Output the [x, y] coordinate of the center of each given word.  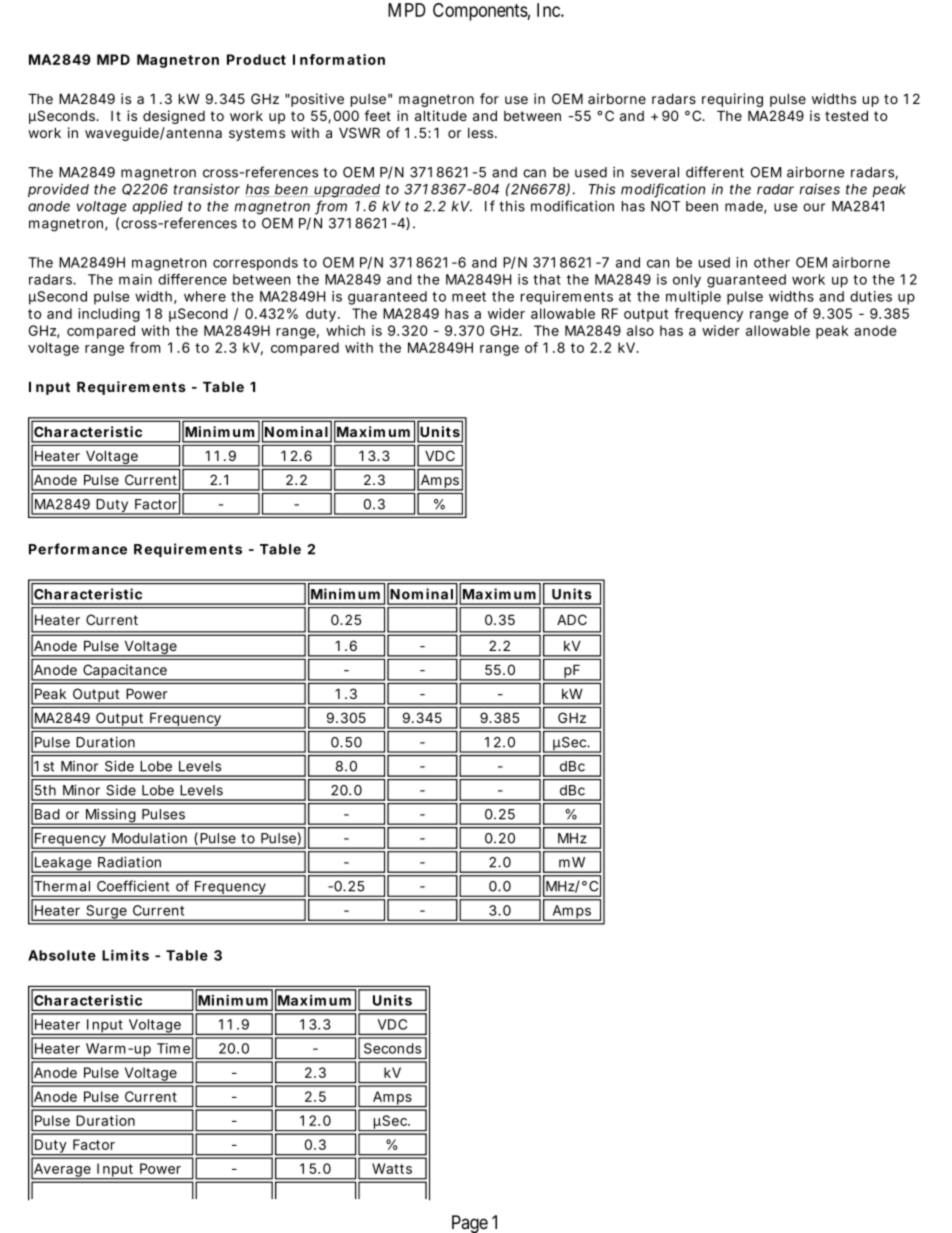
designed [174, 117]
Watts [392, 1168]
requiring [732, 100]
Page [470, 1224]
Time [173, 1048]
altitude [441, 115]
